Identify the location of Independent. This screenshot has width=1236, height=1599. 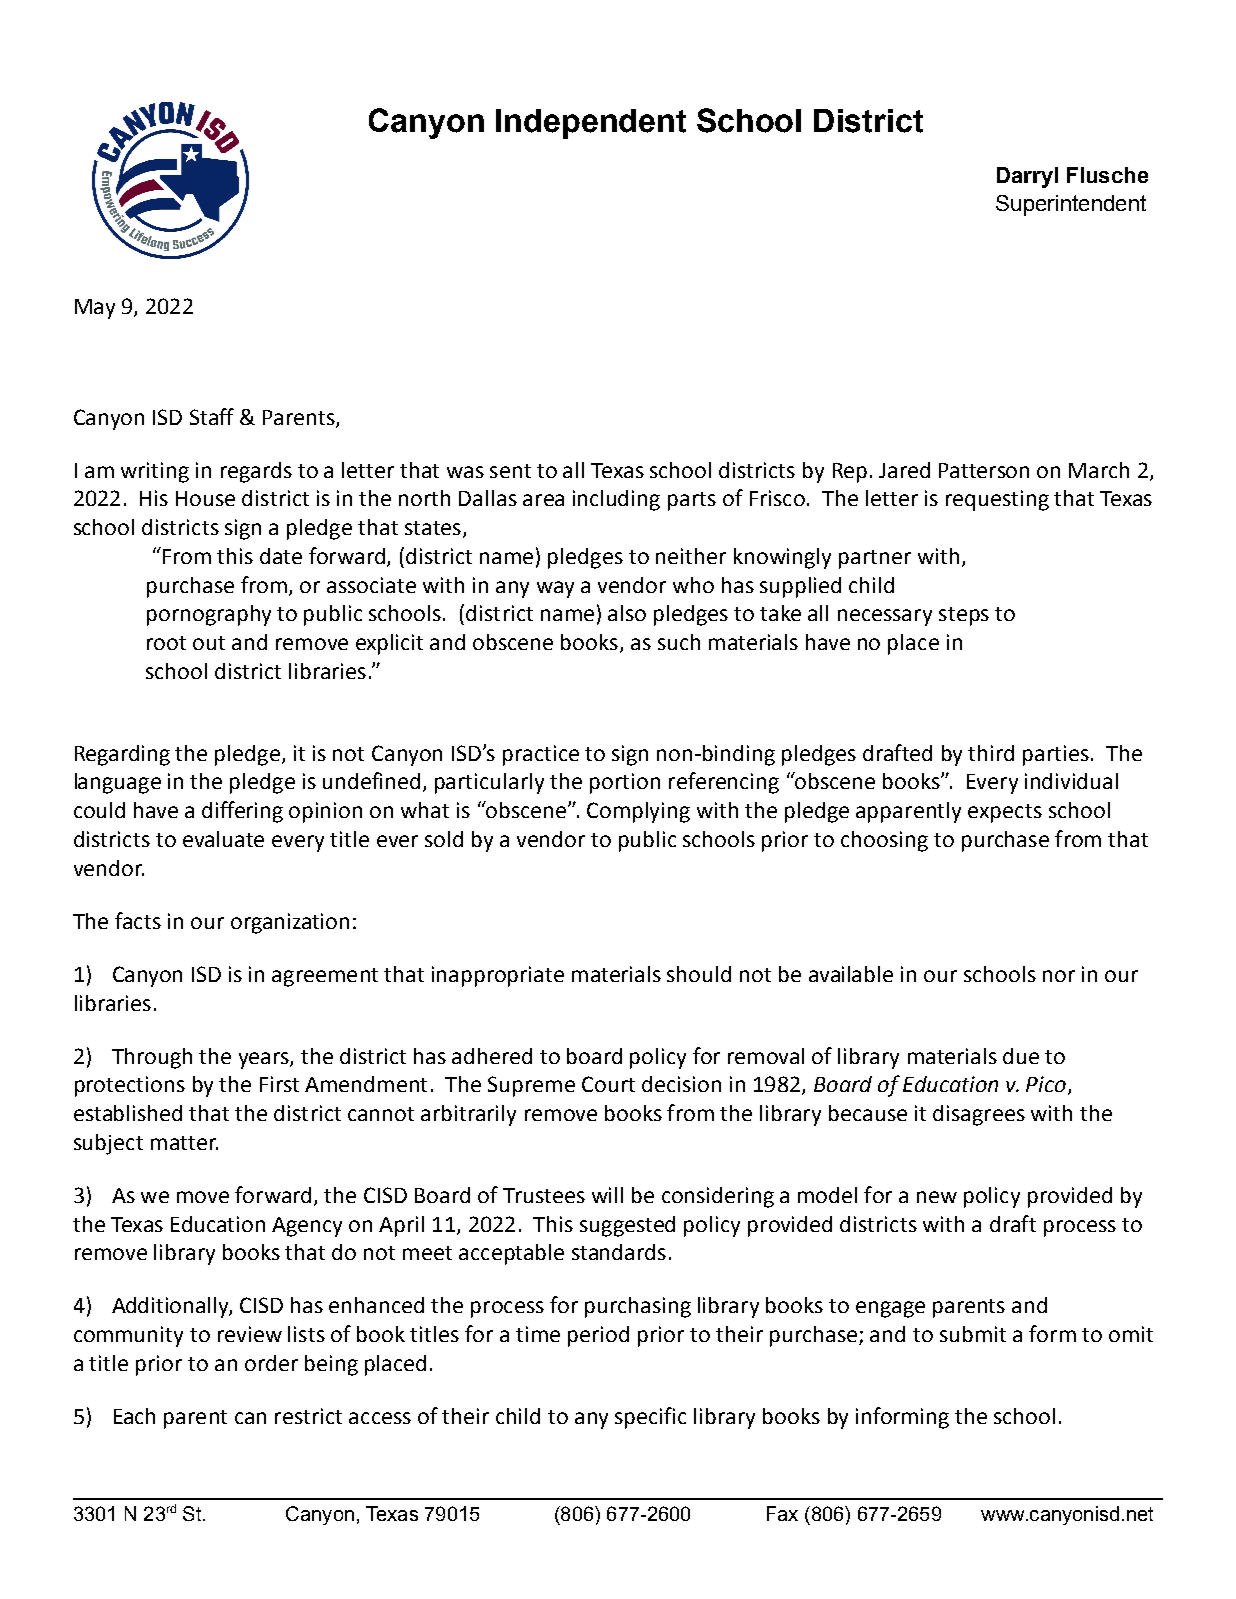
(591, 124).
